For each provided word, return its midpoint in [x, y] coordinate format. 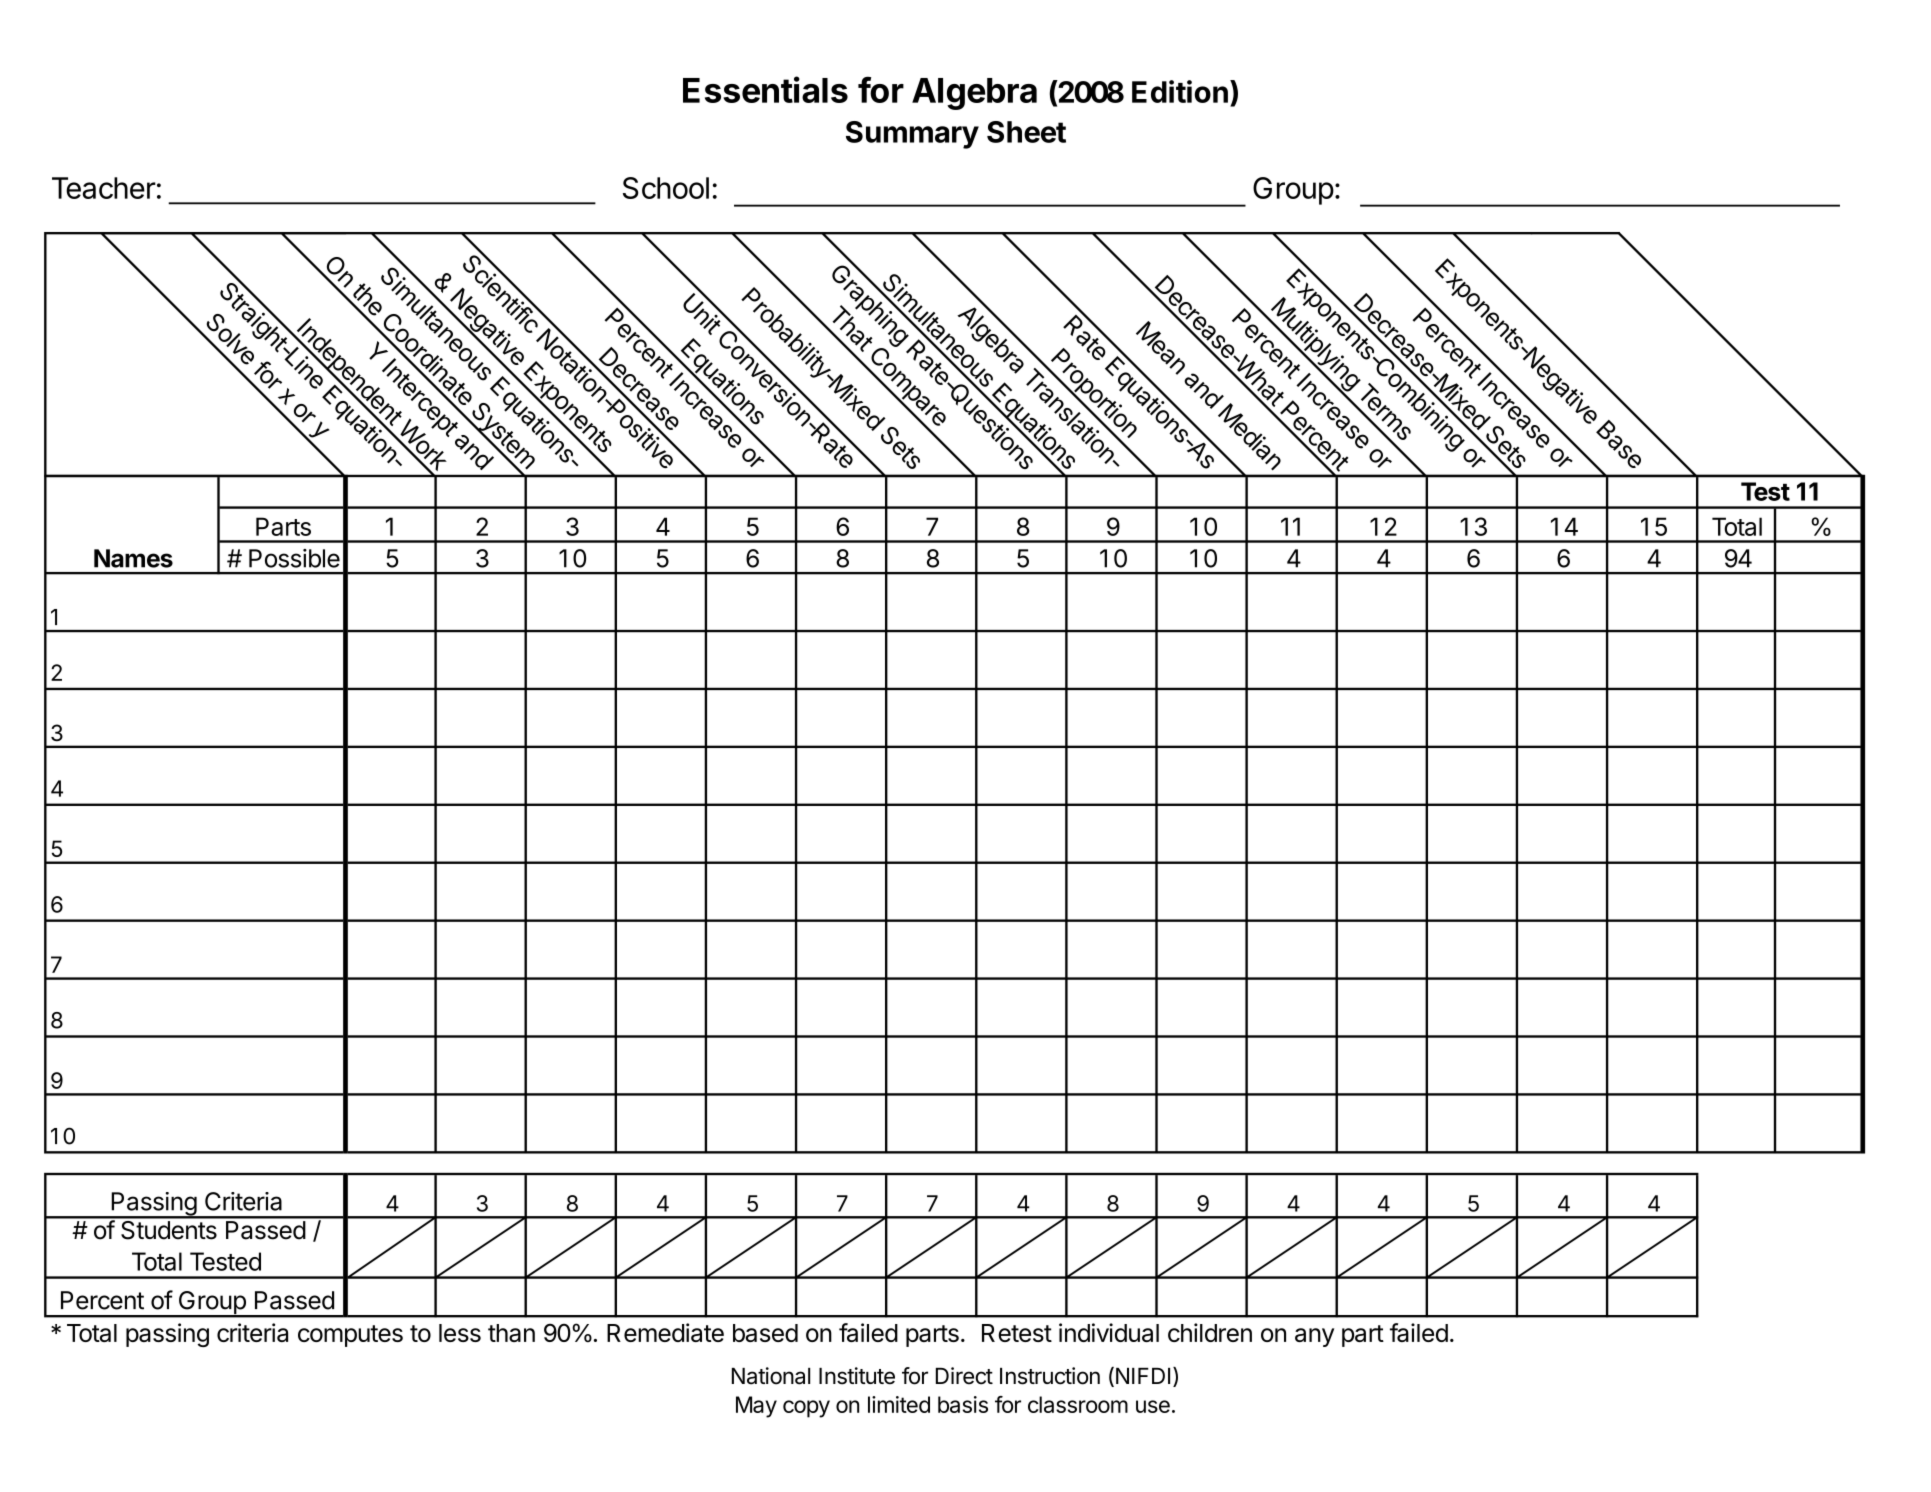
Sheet [1026, 132]
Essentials [765, 89]
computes [350, 1336]
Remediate [665, 1332]
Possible [294, 558]
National [771, 1376]
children [1210, 1332]
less [460, 1333]
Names [133, 558]
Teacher [104, 188]
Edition [1180, 91]
